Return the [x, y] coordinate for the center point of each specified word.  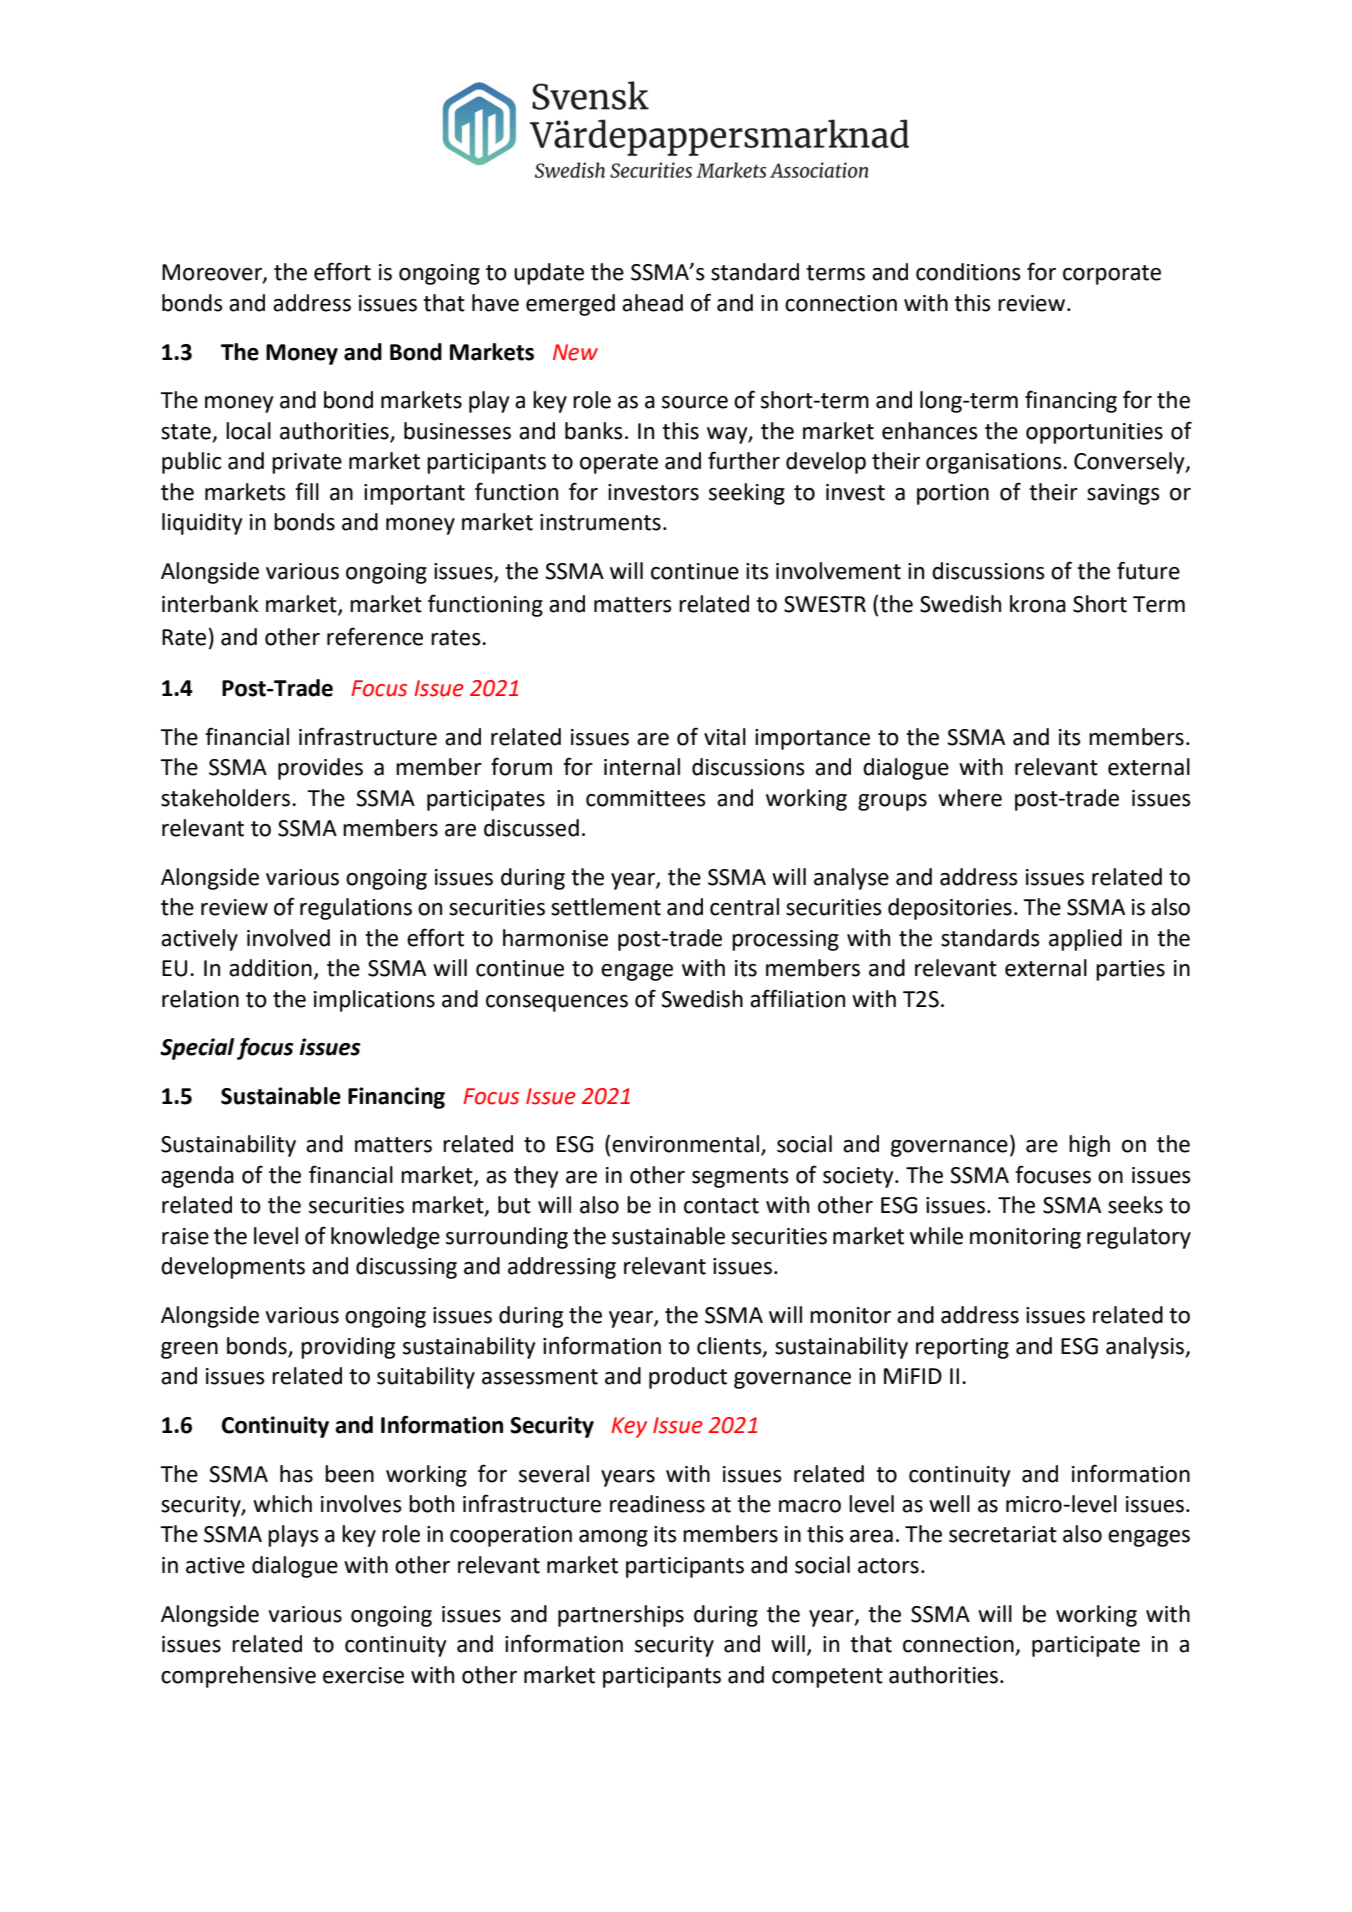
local [248, 431]
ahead [652, 303]
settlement [606, 907]
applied [1085, 940]
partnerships [621, 1616]
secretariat [1003, 1534]
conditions [968, 272]
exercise [363, 1675]
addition [270, 968]
